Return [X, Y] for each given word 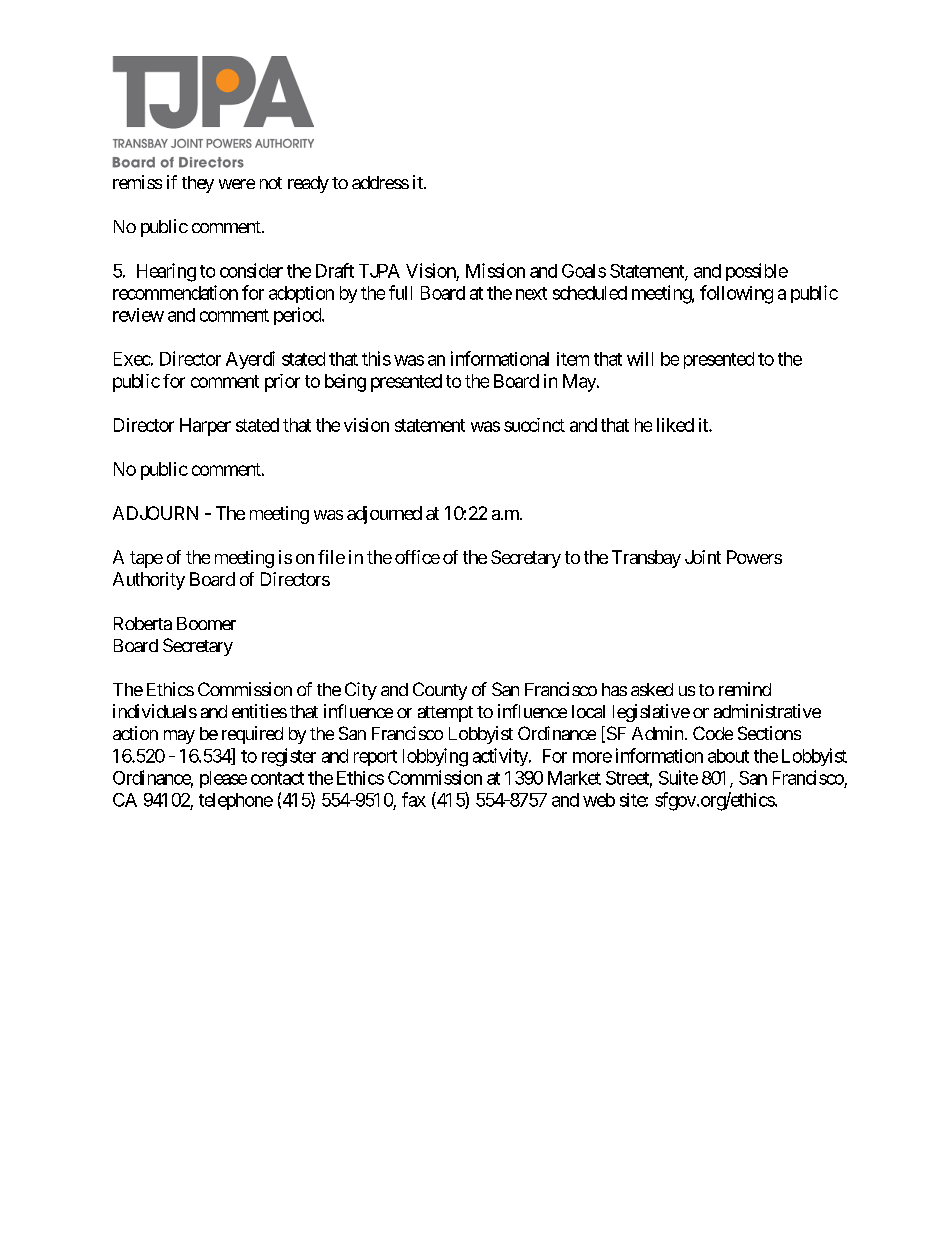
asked [652, 689]
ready [308, 184]
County [440, 691]
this [376, 358]
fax [414, 799]
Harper [205, 427]
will [640, 359]
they [198, 184]
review [138, 315]
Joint [703, 557]
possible [757, 272]
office [417, 557]
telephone [236, 801]
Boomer [206, 623]
